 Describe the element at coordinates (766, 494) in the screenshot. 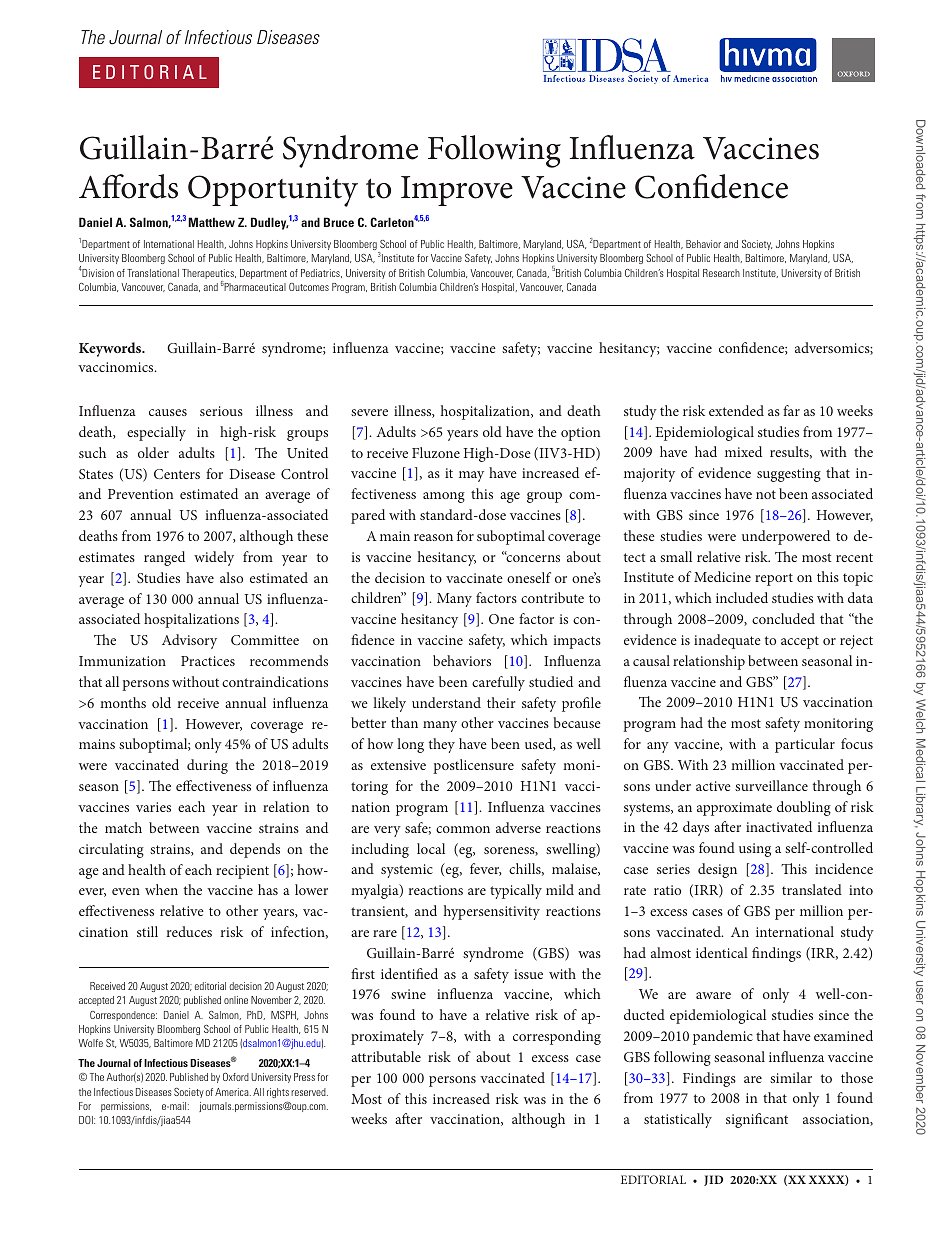

I see `not` at that location.
